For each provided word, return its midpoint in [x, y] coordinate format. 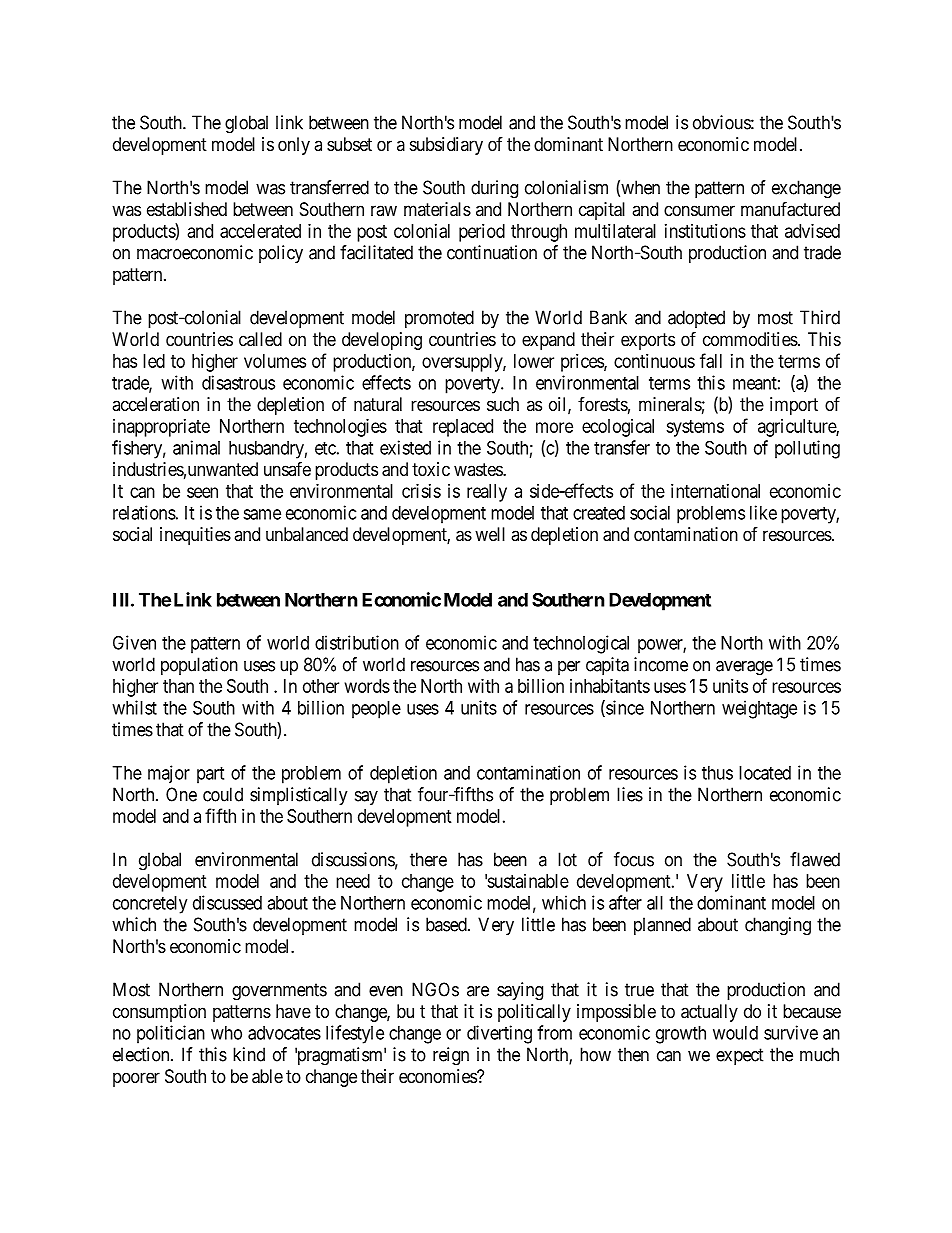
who [226, 1033]
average [744, 668]
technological [581, 644]
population [199, 666]
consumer [699, 210]
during [494, 189]
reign [451, 1056]
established [187, 209]
